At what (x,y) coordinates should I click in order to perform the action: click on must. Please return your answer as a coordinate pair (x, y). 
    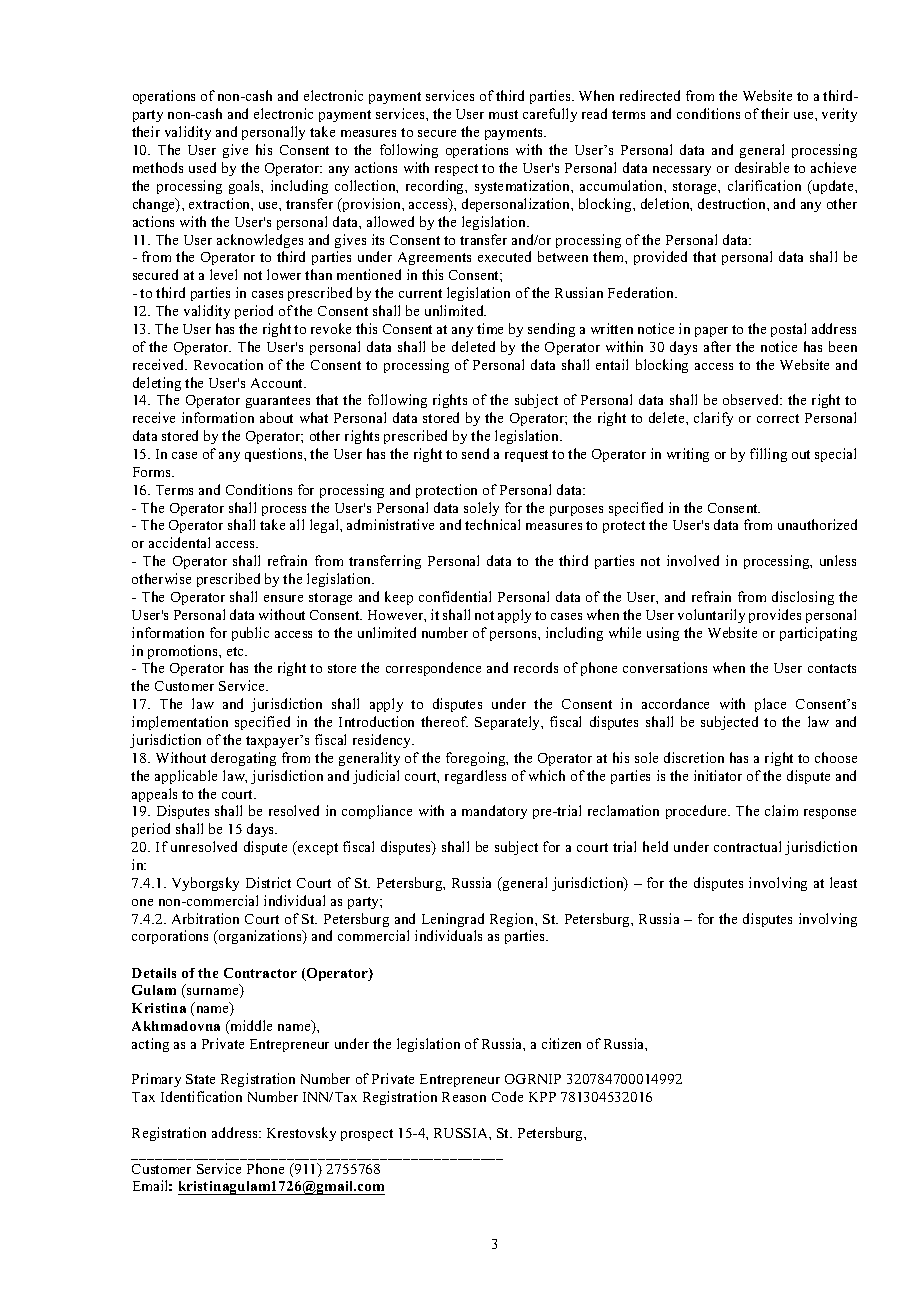
    Looking at the image, I should click on (503, 114).
